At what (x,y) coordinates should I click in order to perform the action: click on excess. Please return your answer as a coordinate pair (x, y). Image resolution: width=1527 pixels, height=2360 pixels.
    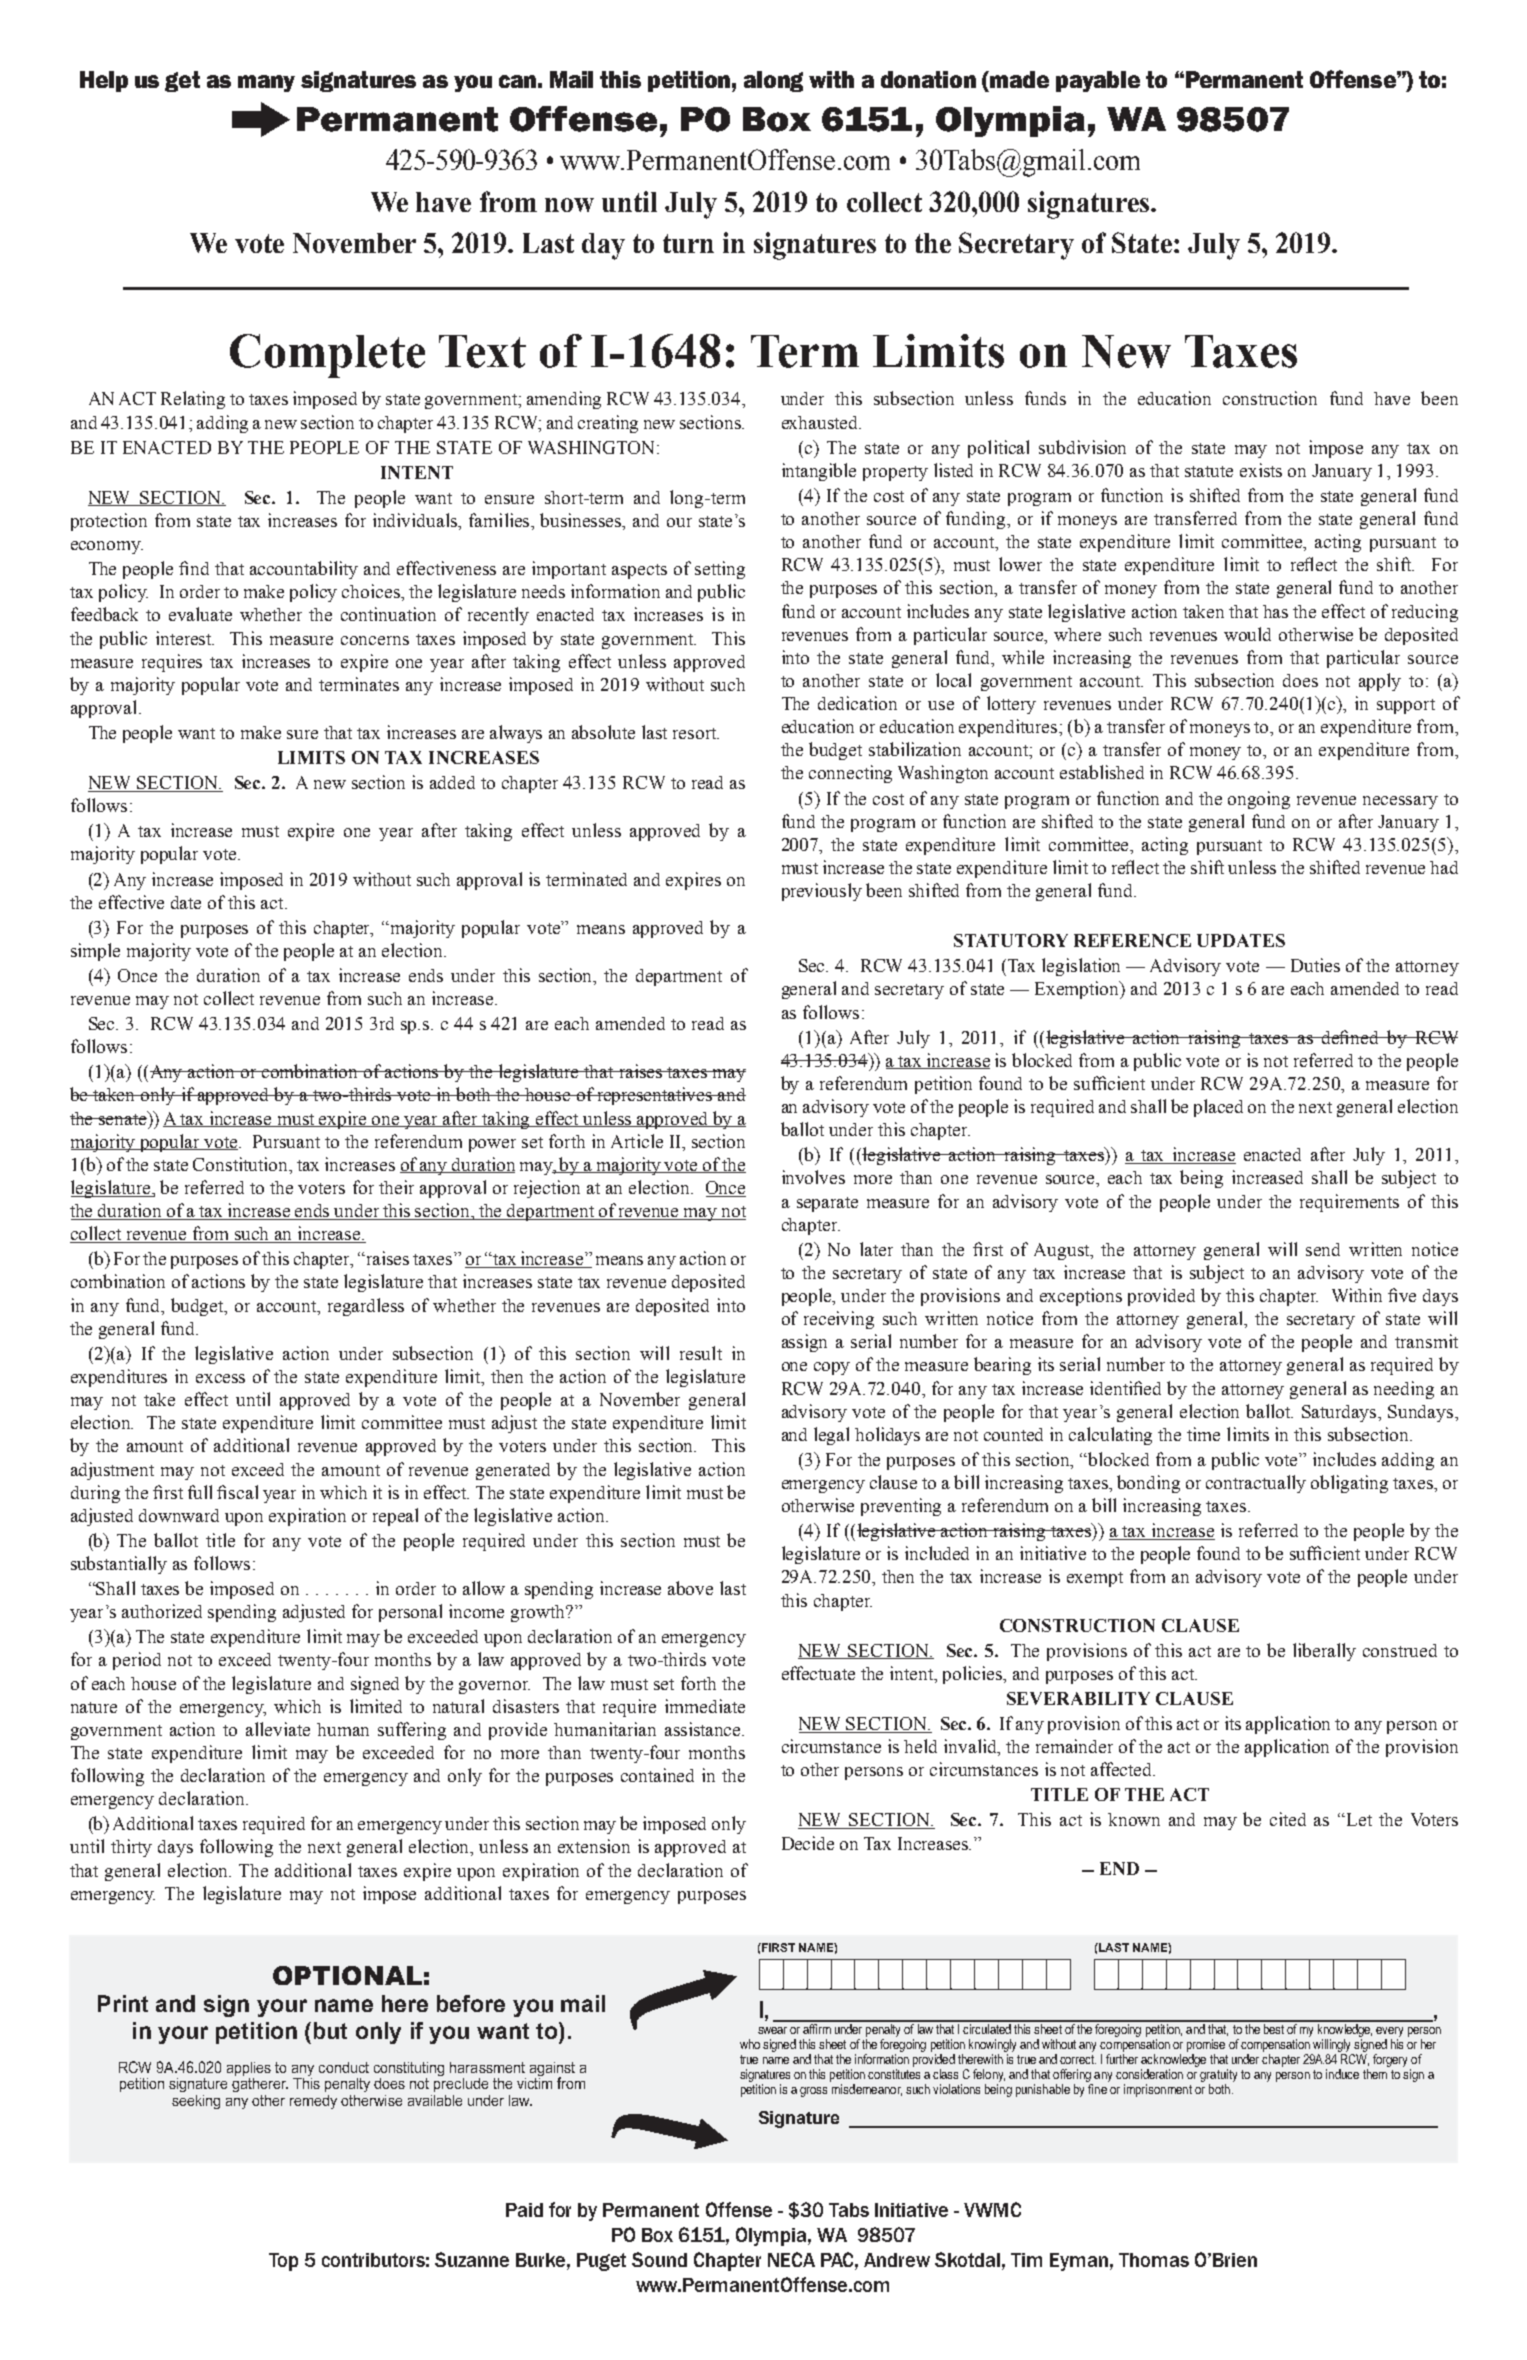
    Looking at the image, I should click on (220, 1378).
